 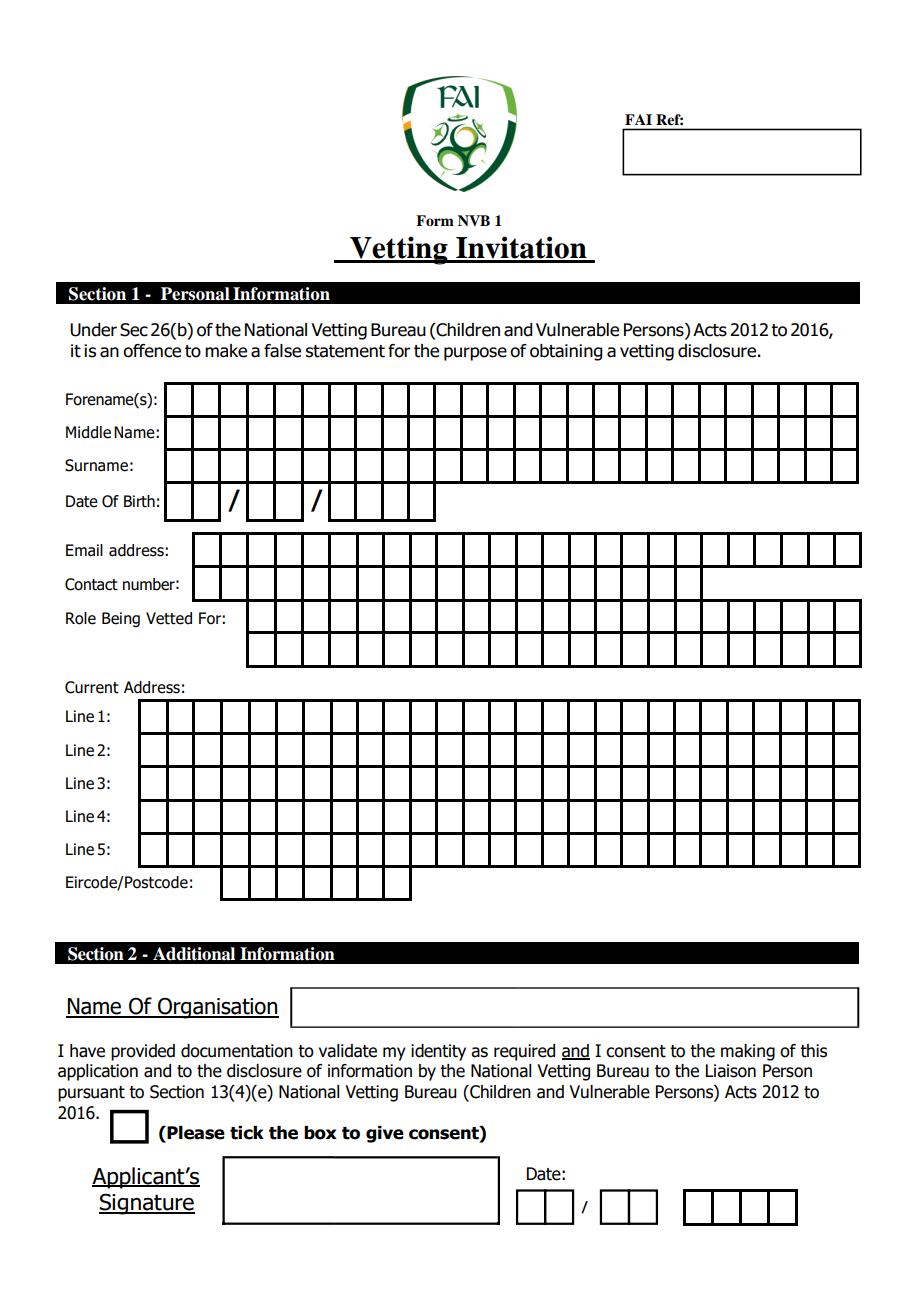 I want to click on identity, so click(x=438, y=1052).
